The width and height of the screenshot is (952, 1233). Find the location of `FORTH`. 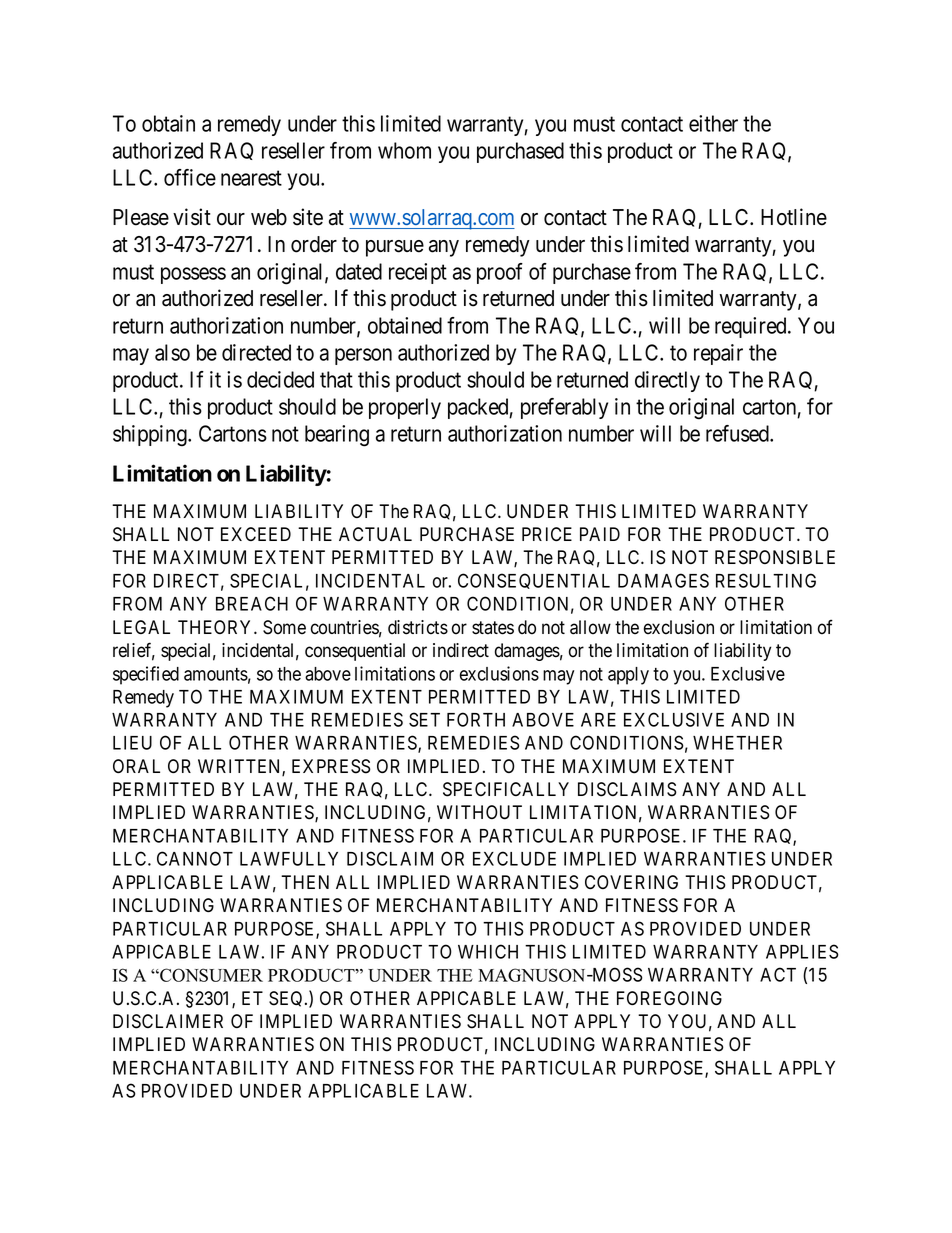

FORTH is located at coordinates (476, 719).
